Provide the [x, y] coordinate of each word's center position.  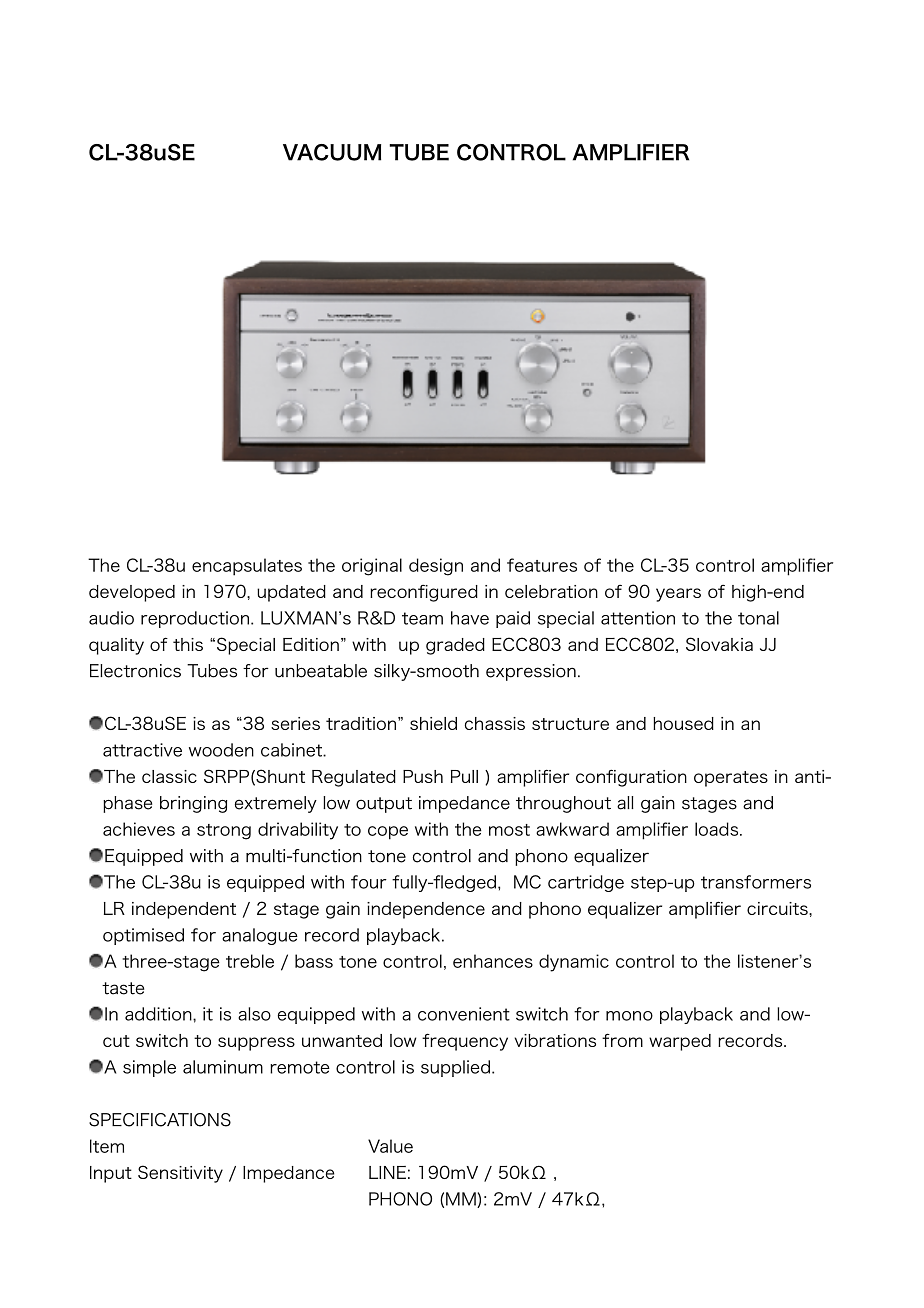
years [678, 595]
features [542, 565]
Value [390, 1146]
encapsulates [247, 567]
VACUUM [332, 152]
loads [718, 829]
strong [224, 832]
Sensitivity [180, 1174]
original [372, 567]
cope [388, 833]
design [436, 567]
